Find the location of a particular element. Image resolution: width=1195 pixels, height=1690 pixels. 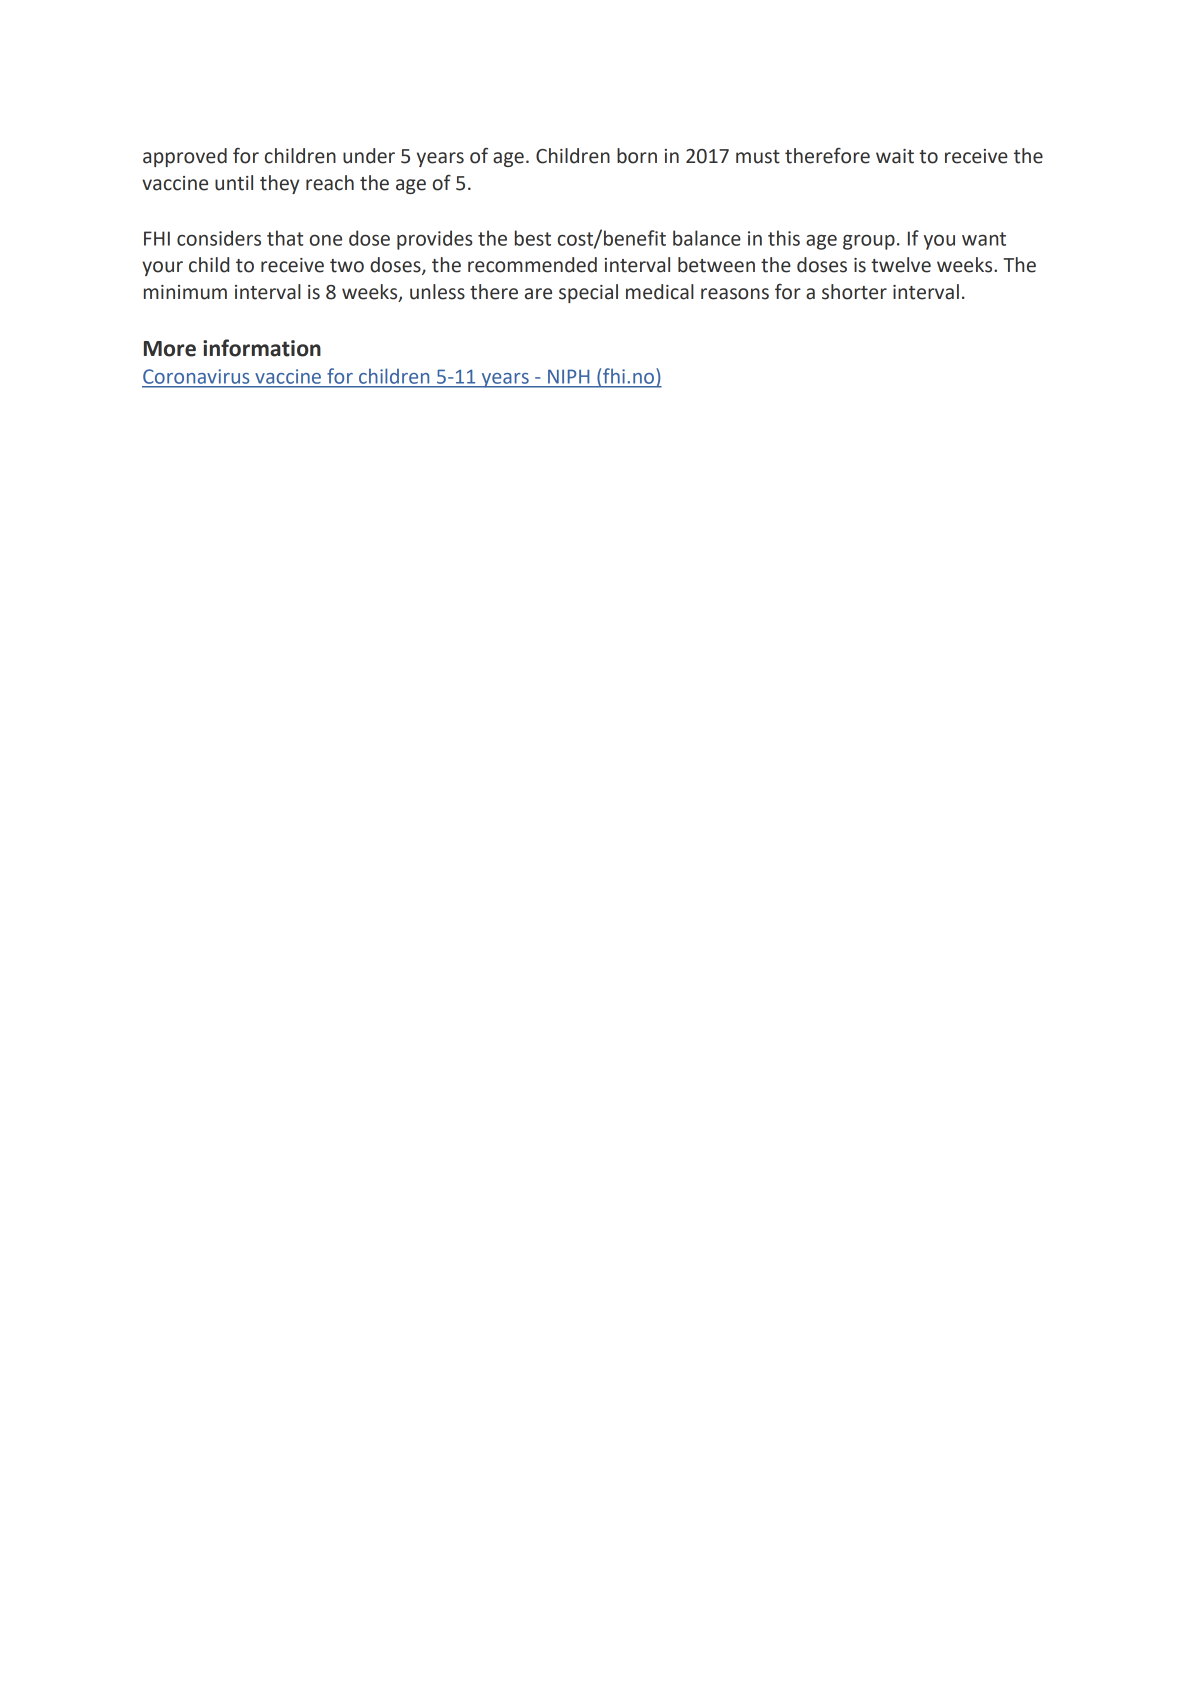

recommended is located at coordinates (532, 265).
